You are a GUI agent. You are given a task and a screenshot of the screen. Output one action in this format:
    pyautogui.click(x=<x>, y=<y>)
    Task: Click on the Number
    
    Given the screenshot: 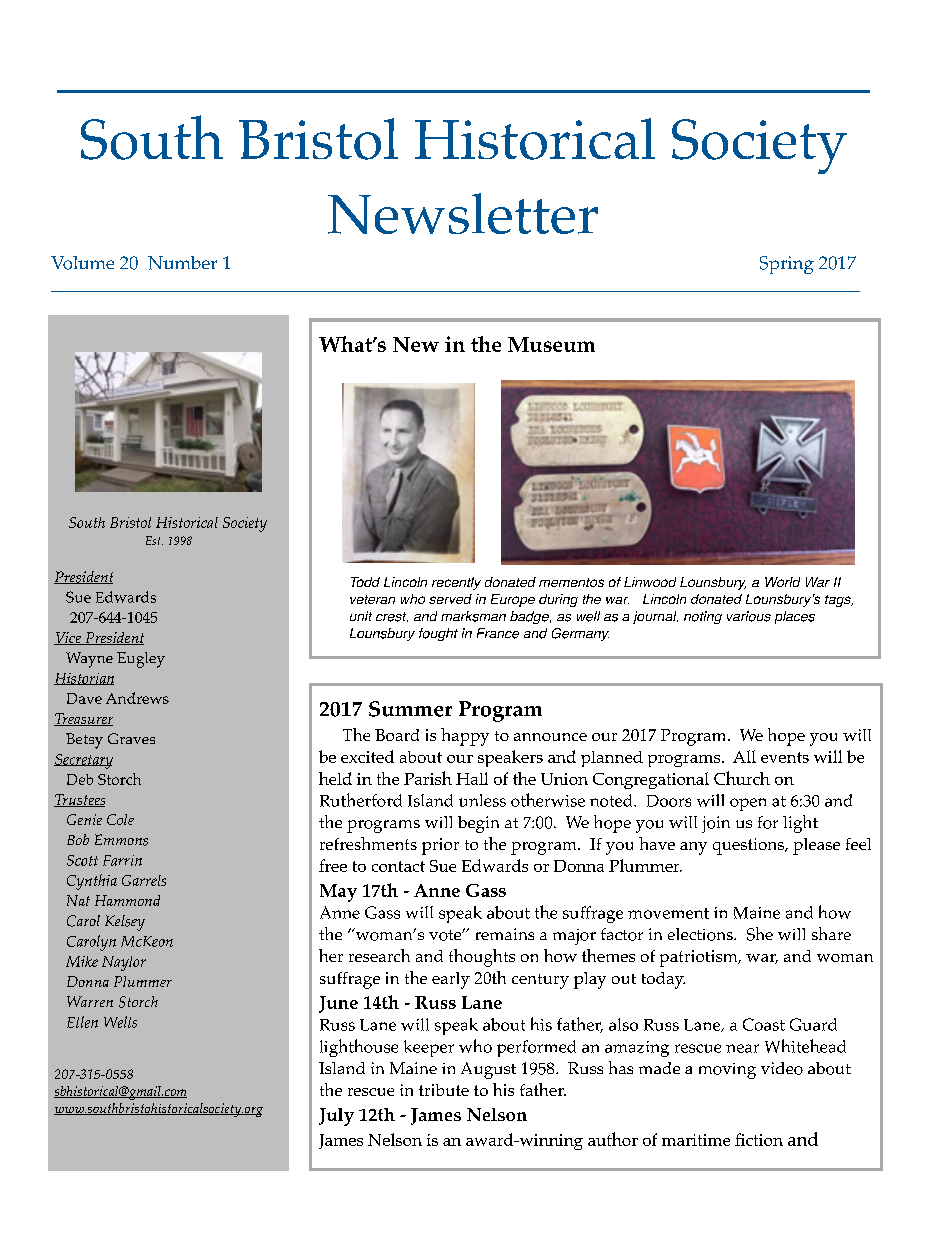 What is the action you would take?
    pyautogui.click(x=182, y=263)
